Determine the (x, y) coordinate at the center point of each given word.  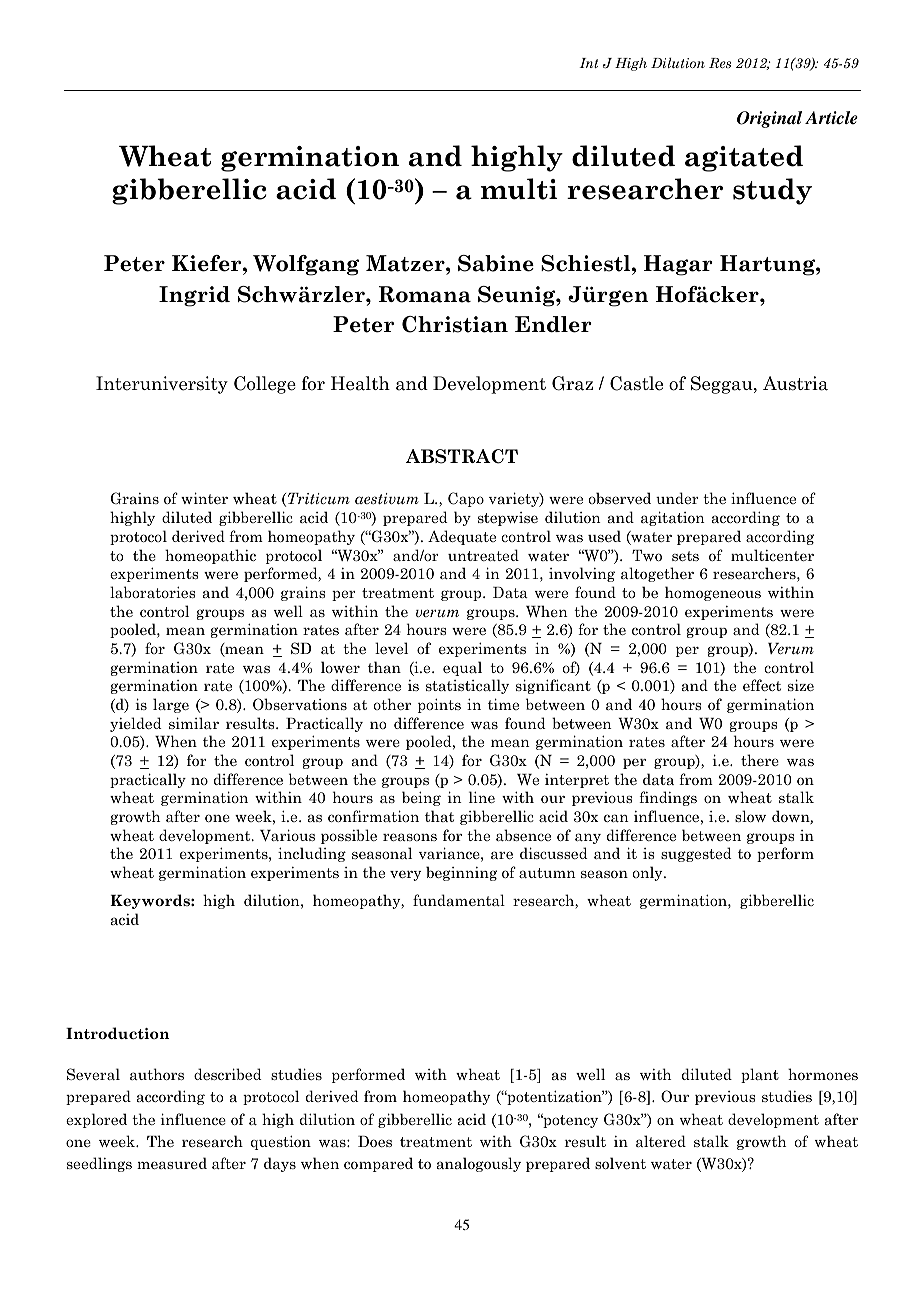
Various (287, 835)
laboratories (152, 592)
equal (462, 668)
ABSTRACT (461, 456)
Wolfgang (306, 265)
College (265, 385)
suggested (696, 854)
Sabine (496, 263)
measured (172, 1163)
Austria (795, 383)
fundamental (459, 900)
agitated (744, 158)
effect (762, 685)
